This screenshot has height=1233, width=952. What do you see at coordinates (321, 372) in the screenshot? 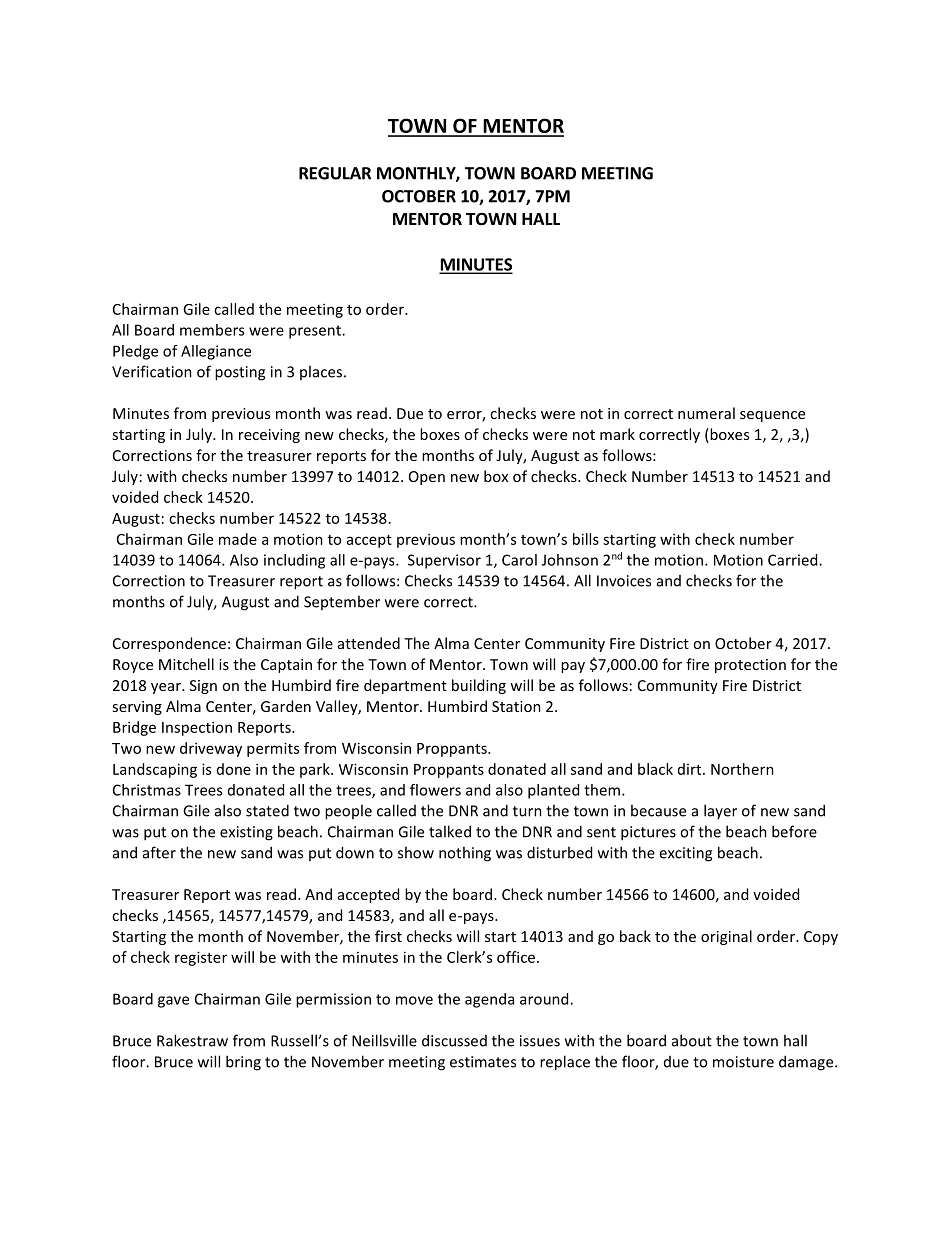
I see `places` at bounding box center [321, 372].
